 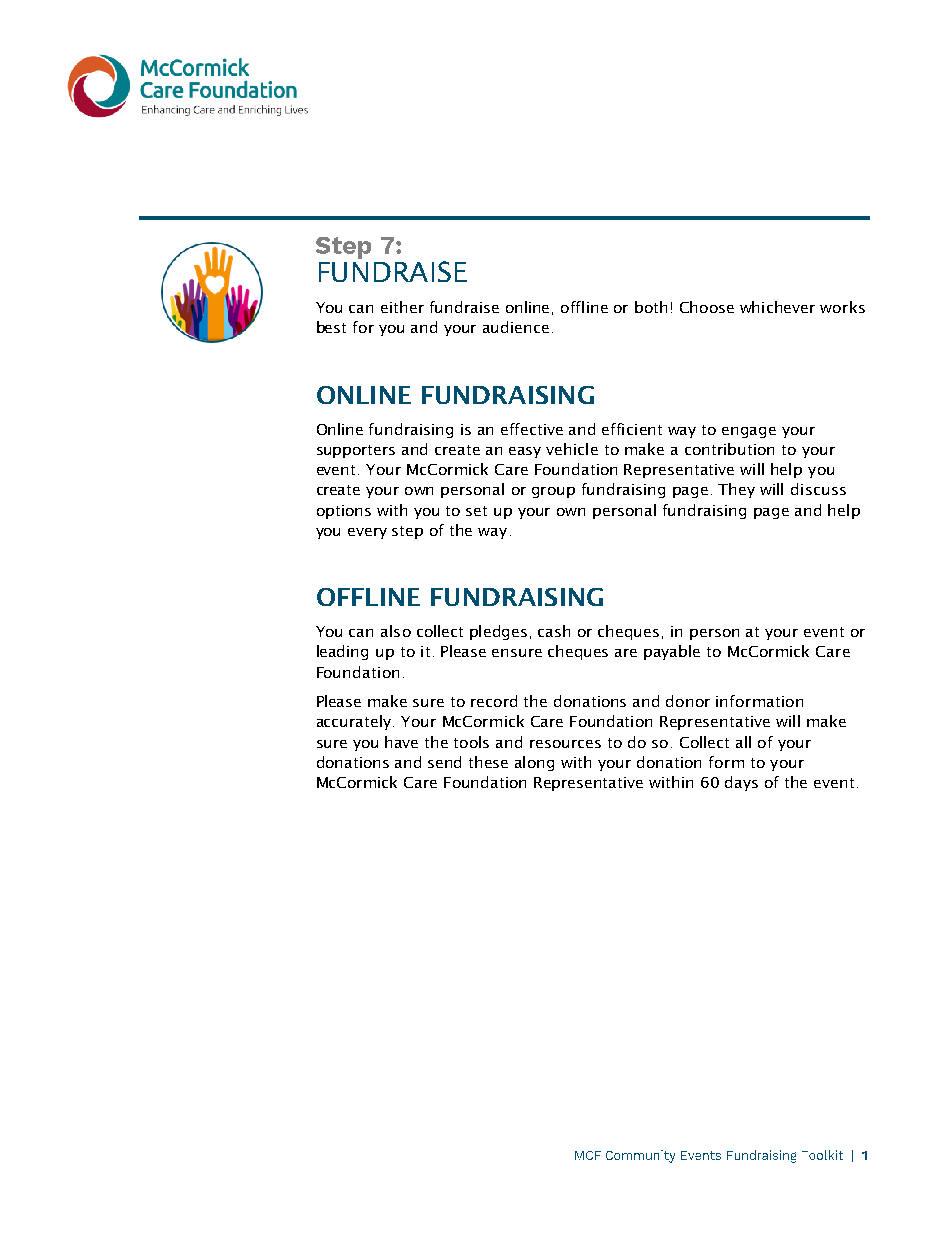 What do you see at coordinates (402, 307) in the screenshot?
I see `either` at bounding box center [402, 307].
